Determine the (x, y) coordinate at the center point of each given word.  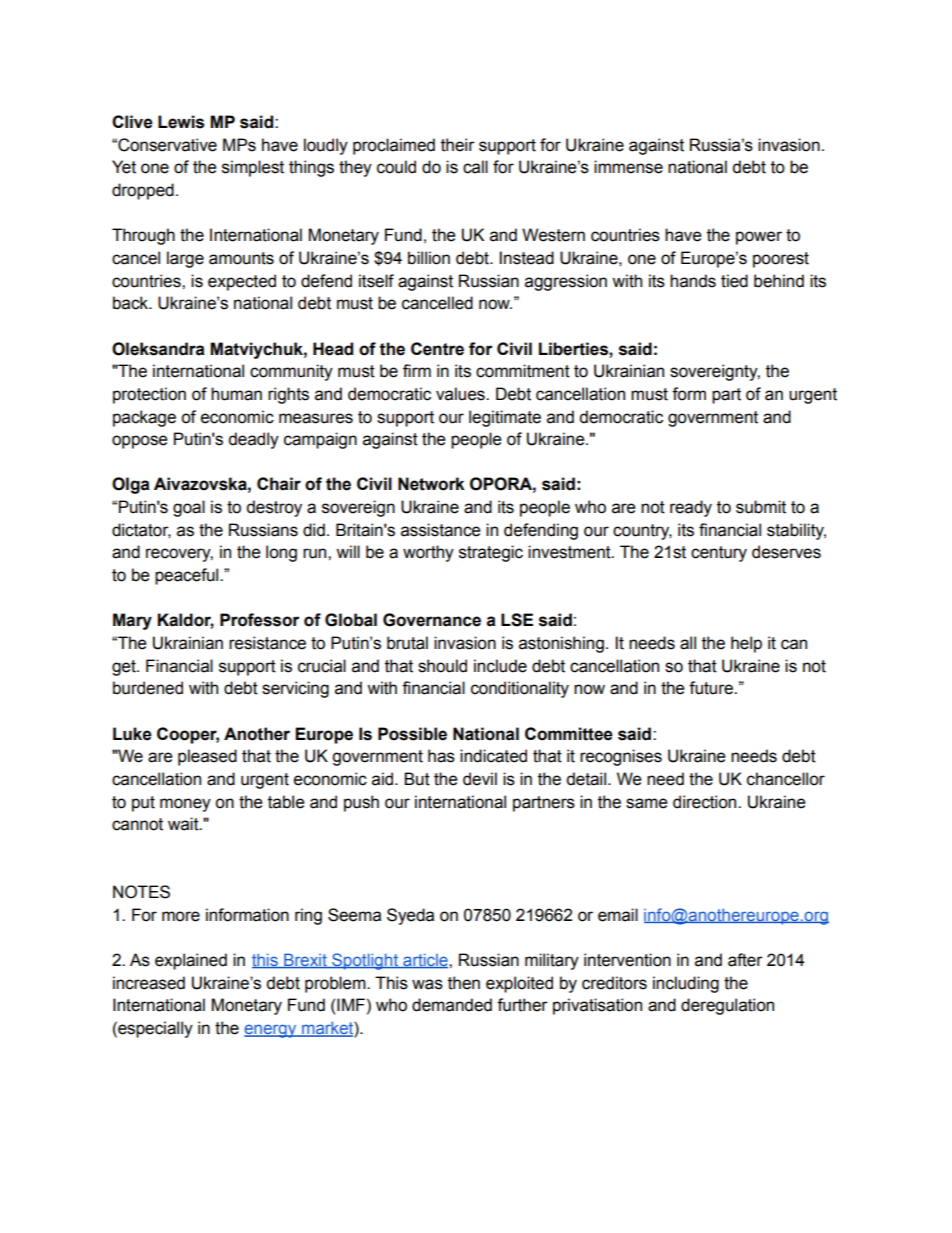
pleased (207, 757)
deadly (253, 440)
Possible (412, 734)
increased (149, 983)
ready (691, 508)
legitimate (505, 418)
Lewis (181, 122)
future (712, 688)
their (458, 145)
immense (628, 167)
